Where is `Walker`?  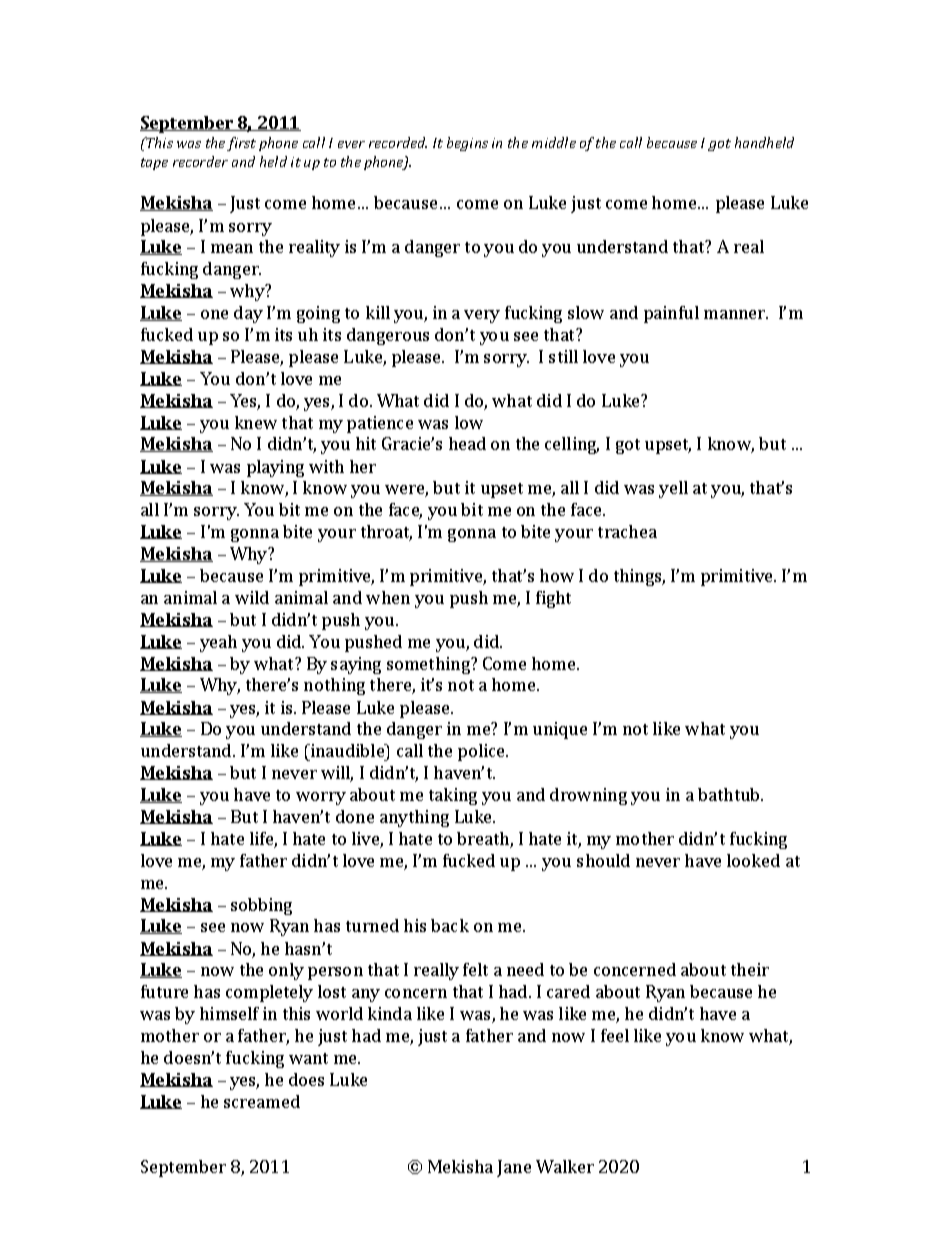
Walker is located at coordinates (565, 1166).
